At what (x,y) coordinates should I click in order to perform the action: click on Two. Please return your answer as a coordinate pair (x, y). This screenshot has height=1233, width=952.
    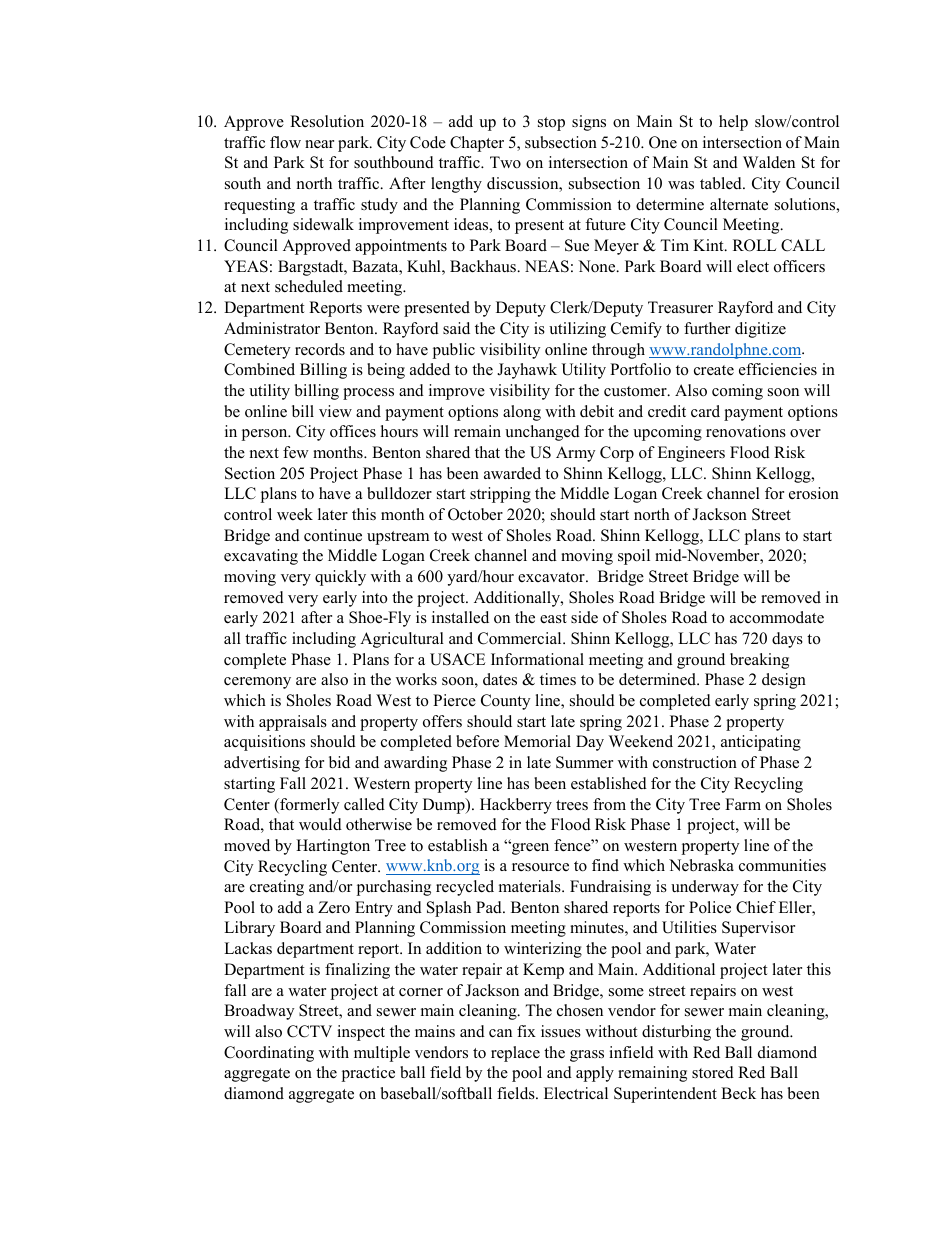
    Looking at the image, I should click on (505, 162).
